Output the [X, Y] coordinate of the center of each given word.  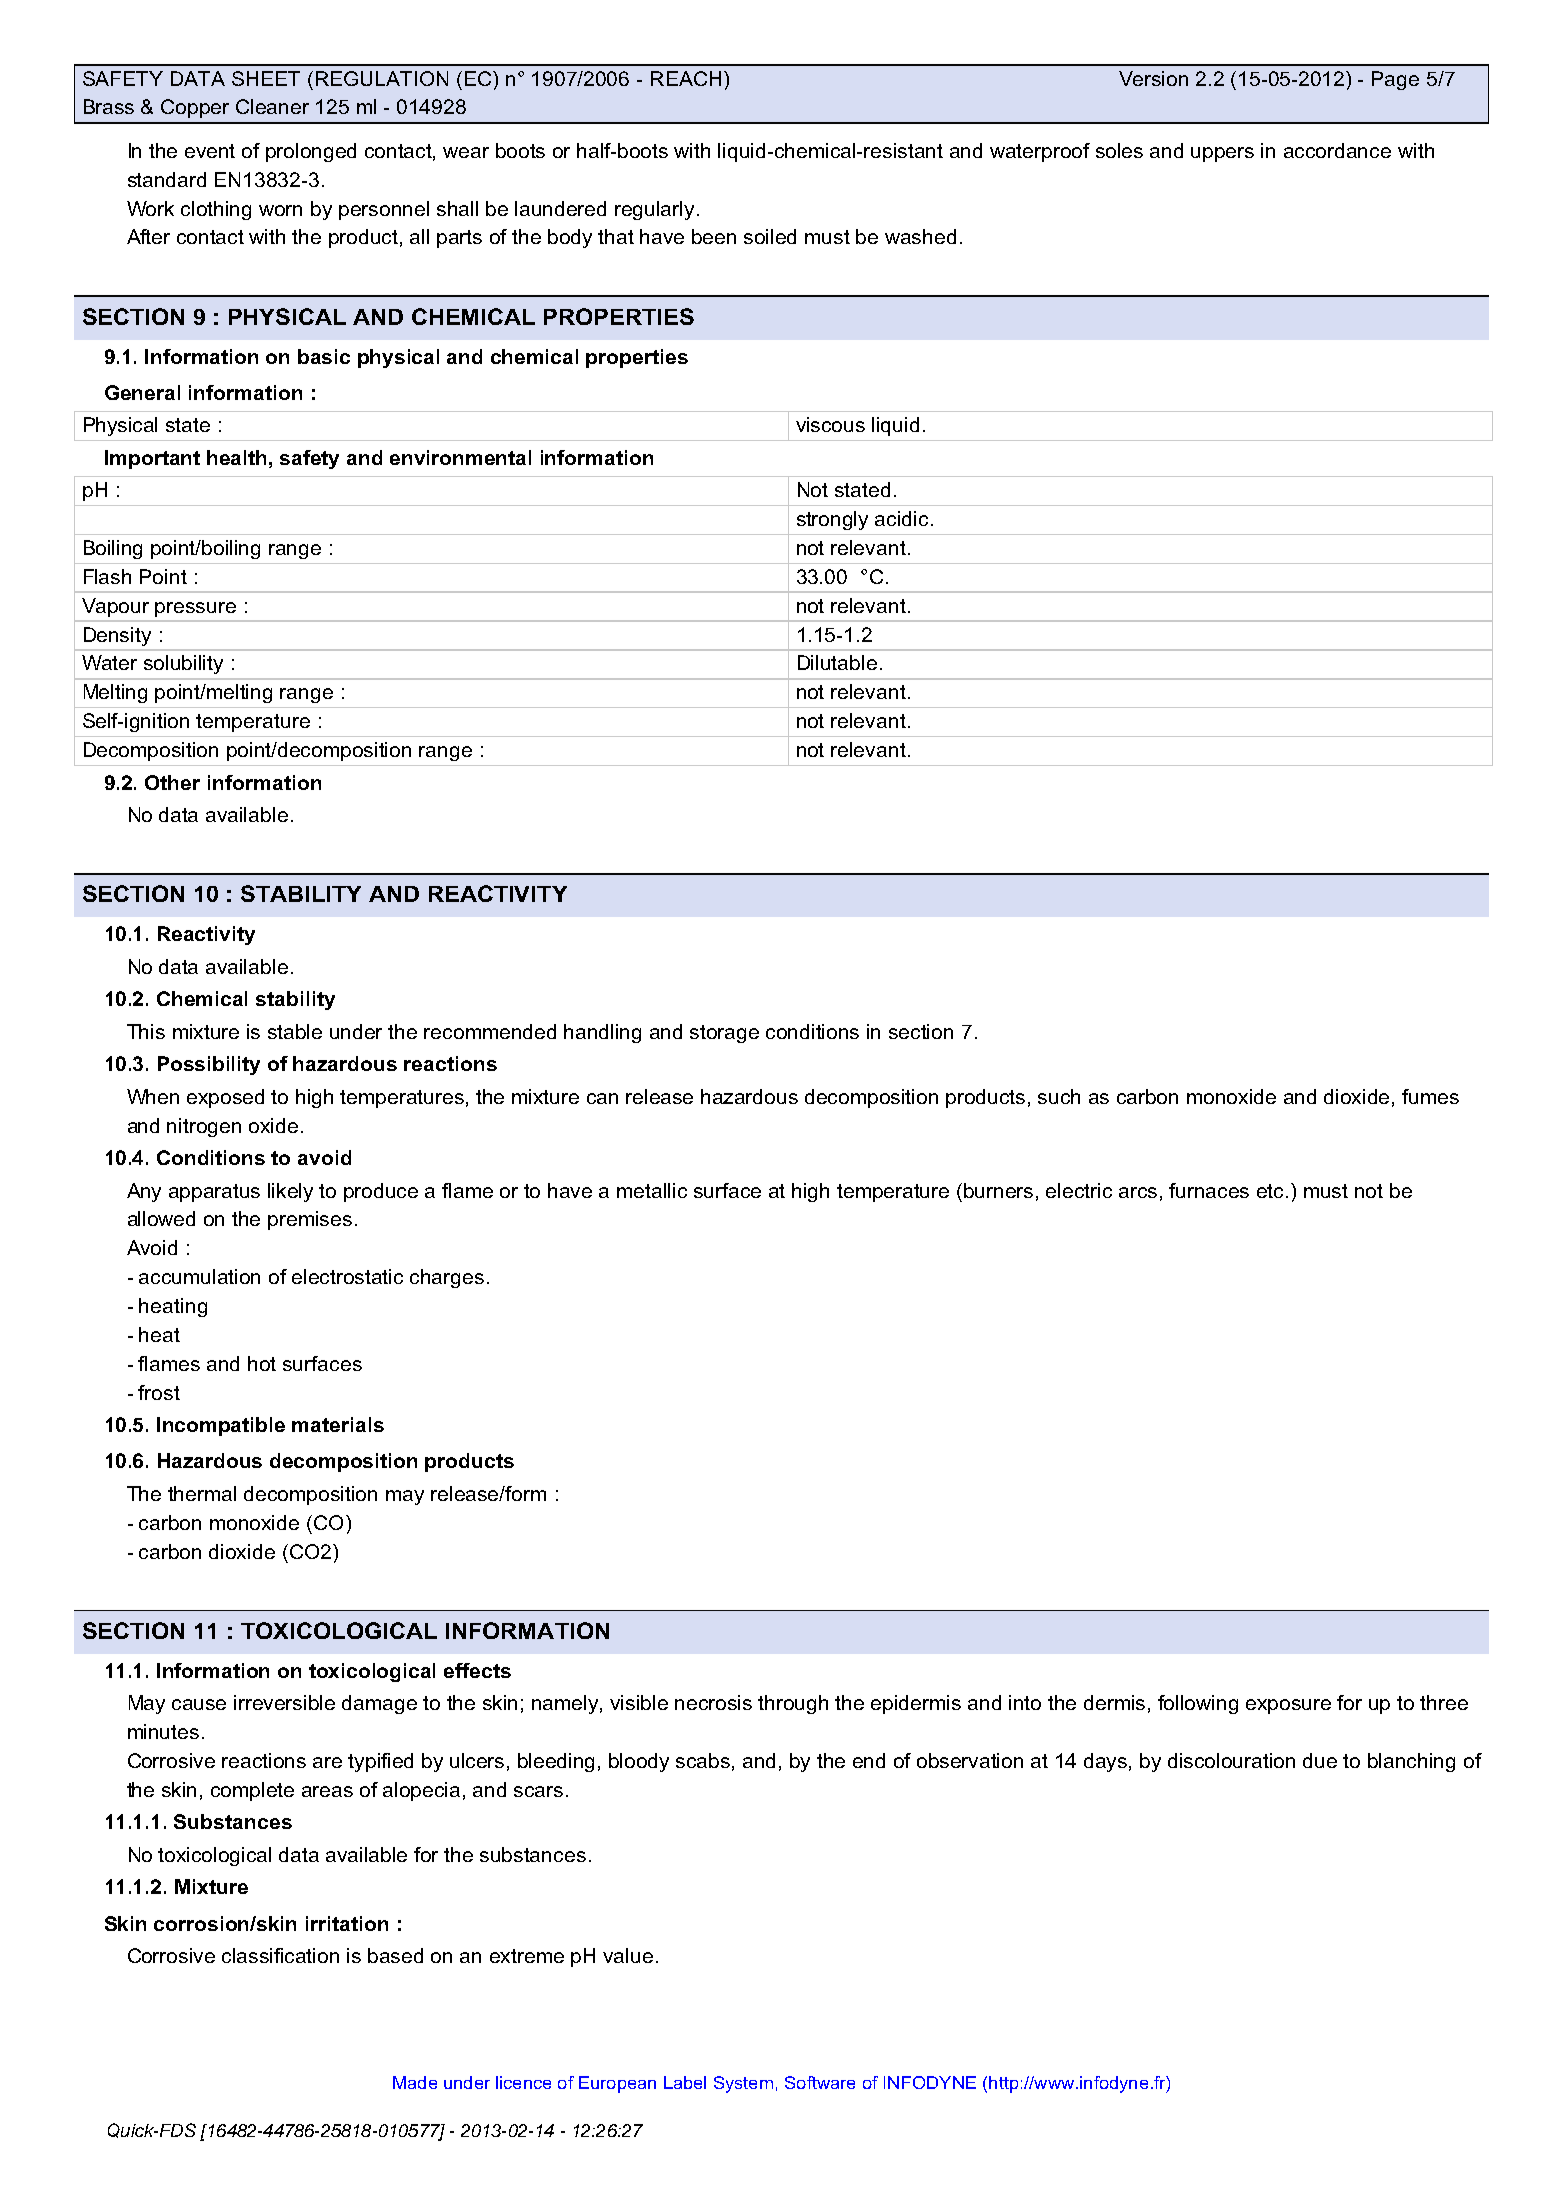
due [1320, 1760]
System [743, 2084]
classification [280, 1955]
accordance [1337, 150]
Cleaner [272, 106]
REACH [686, 78]
